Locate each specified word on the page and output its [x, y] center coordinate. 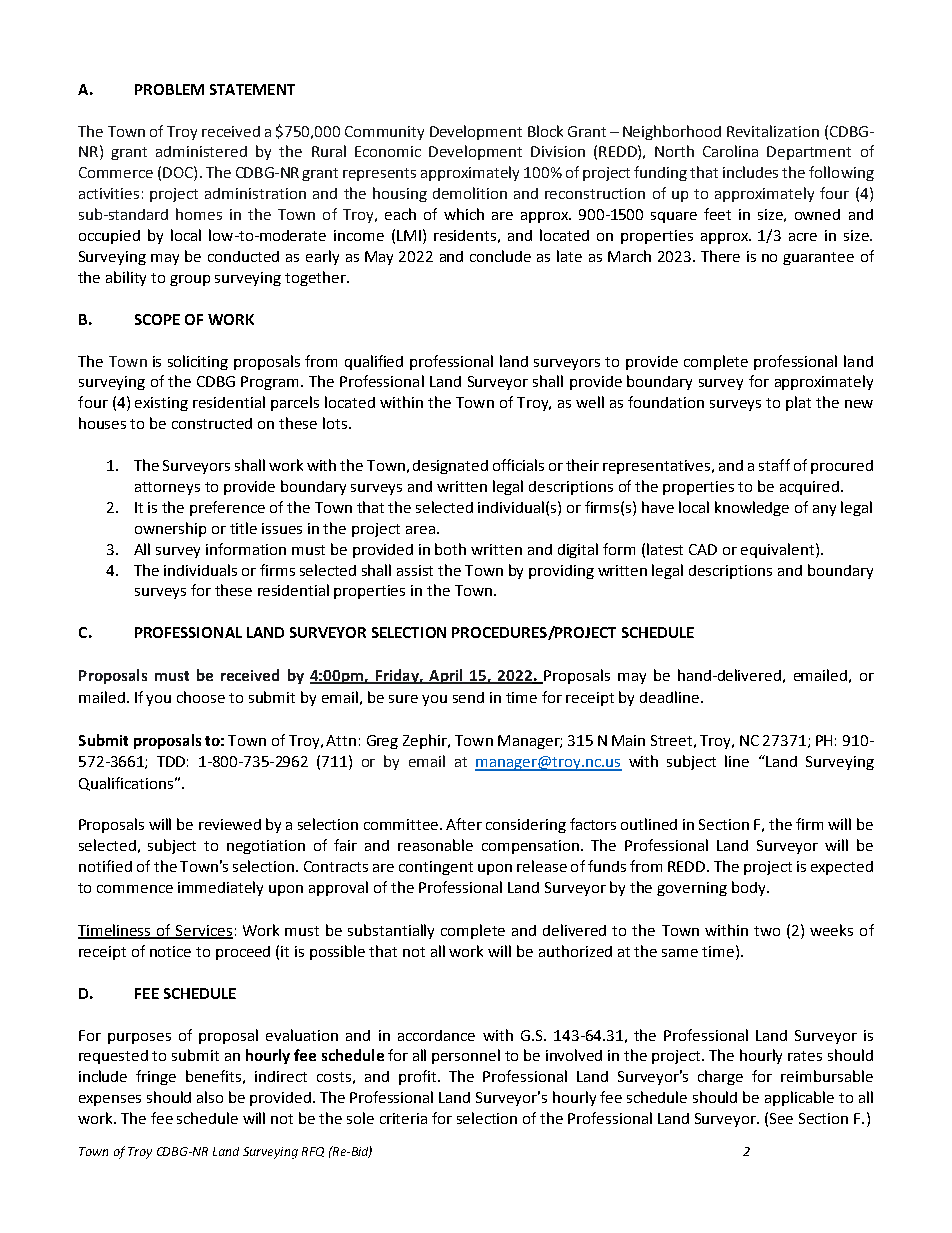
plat [798, 403]
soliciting [198, 362]
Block [545, 131]
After [464, 824]
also [210, 1097]
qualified [374, 362]
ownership [170, 529]
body [750, 888]
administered [201, 151]
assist [415, 570]
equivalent [779, 550]
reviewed [230, 824]
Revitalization [773, 131]
